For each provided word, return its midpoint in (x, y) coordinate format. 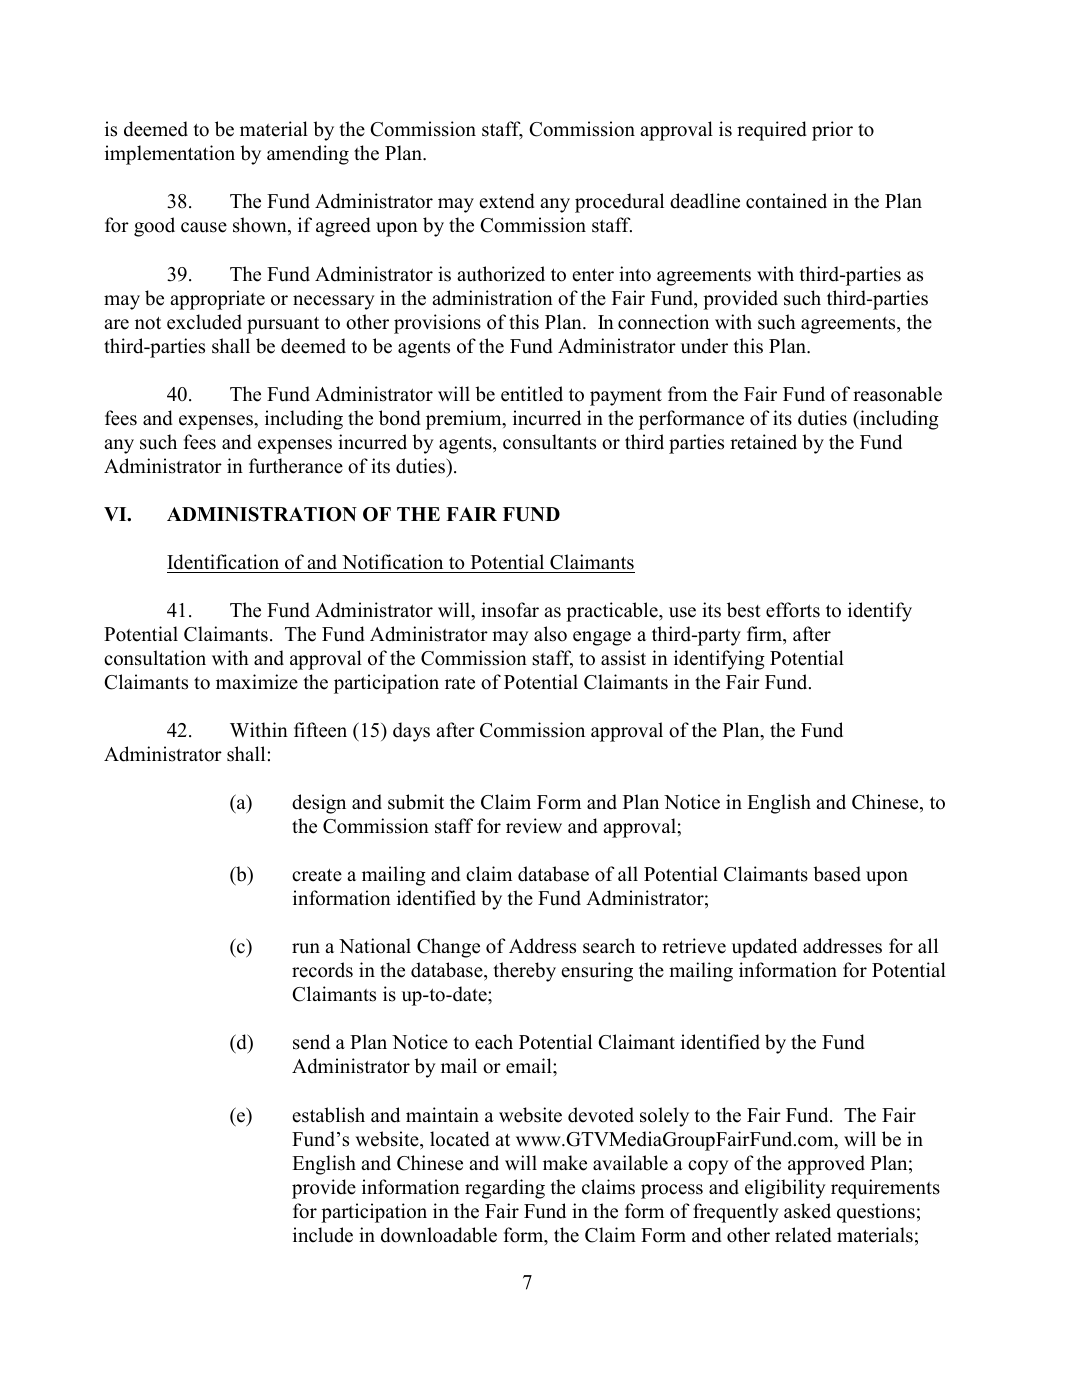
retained (763, 442)
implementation (170, 155)
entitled (532, 394)
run (306, 948)
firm (765, 633)
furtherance (296, 466)
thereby (524, 972)
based (837, 874)
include (323, 1235)
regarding (505, 1189)
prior (832, 131)
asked (807, 1211)
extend (507, 201)
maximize (257, 682)
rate (460, 683)
